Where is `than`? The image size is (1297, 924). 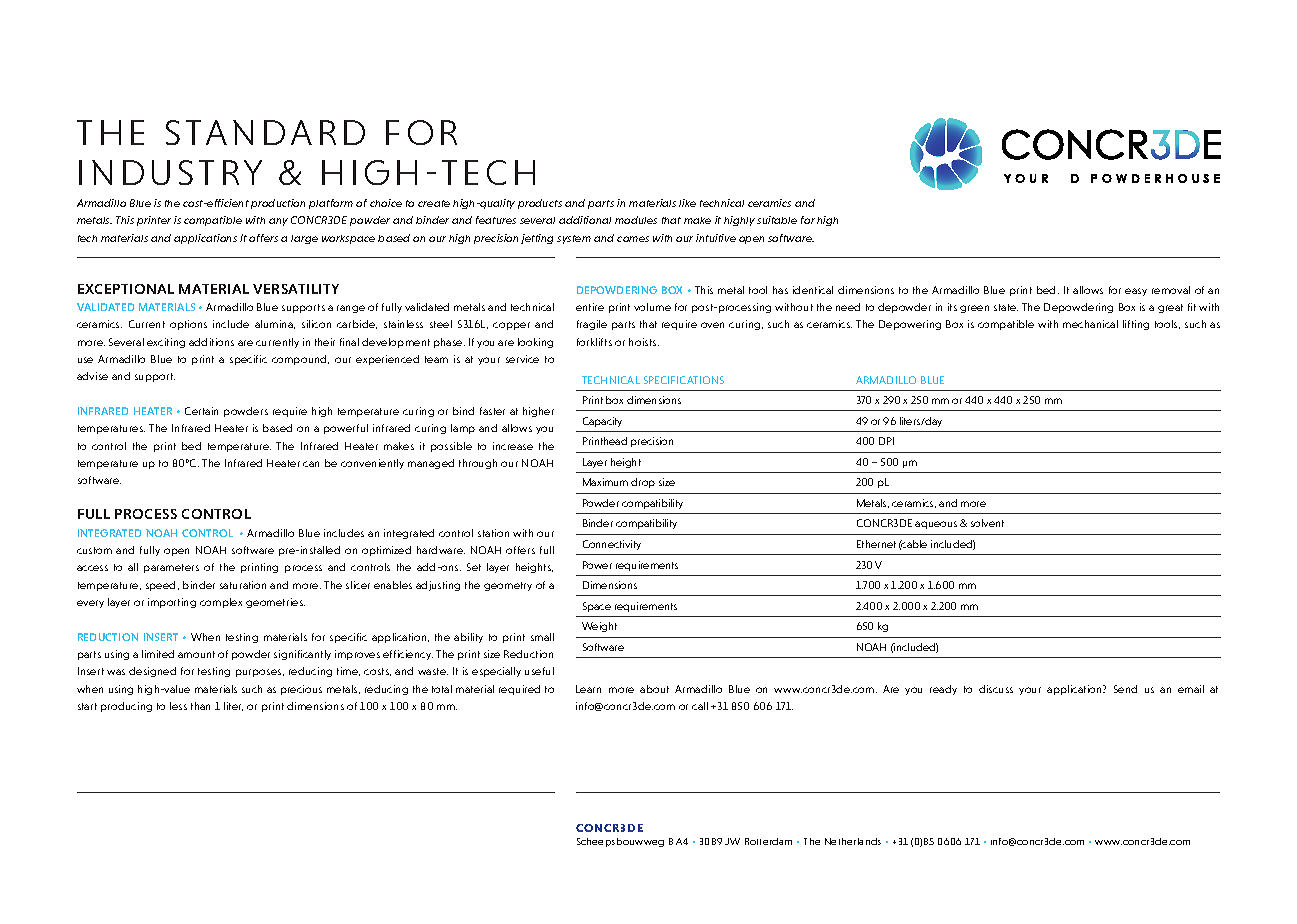
than is located at coordinates (200, 706).
